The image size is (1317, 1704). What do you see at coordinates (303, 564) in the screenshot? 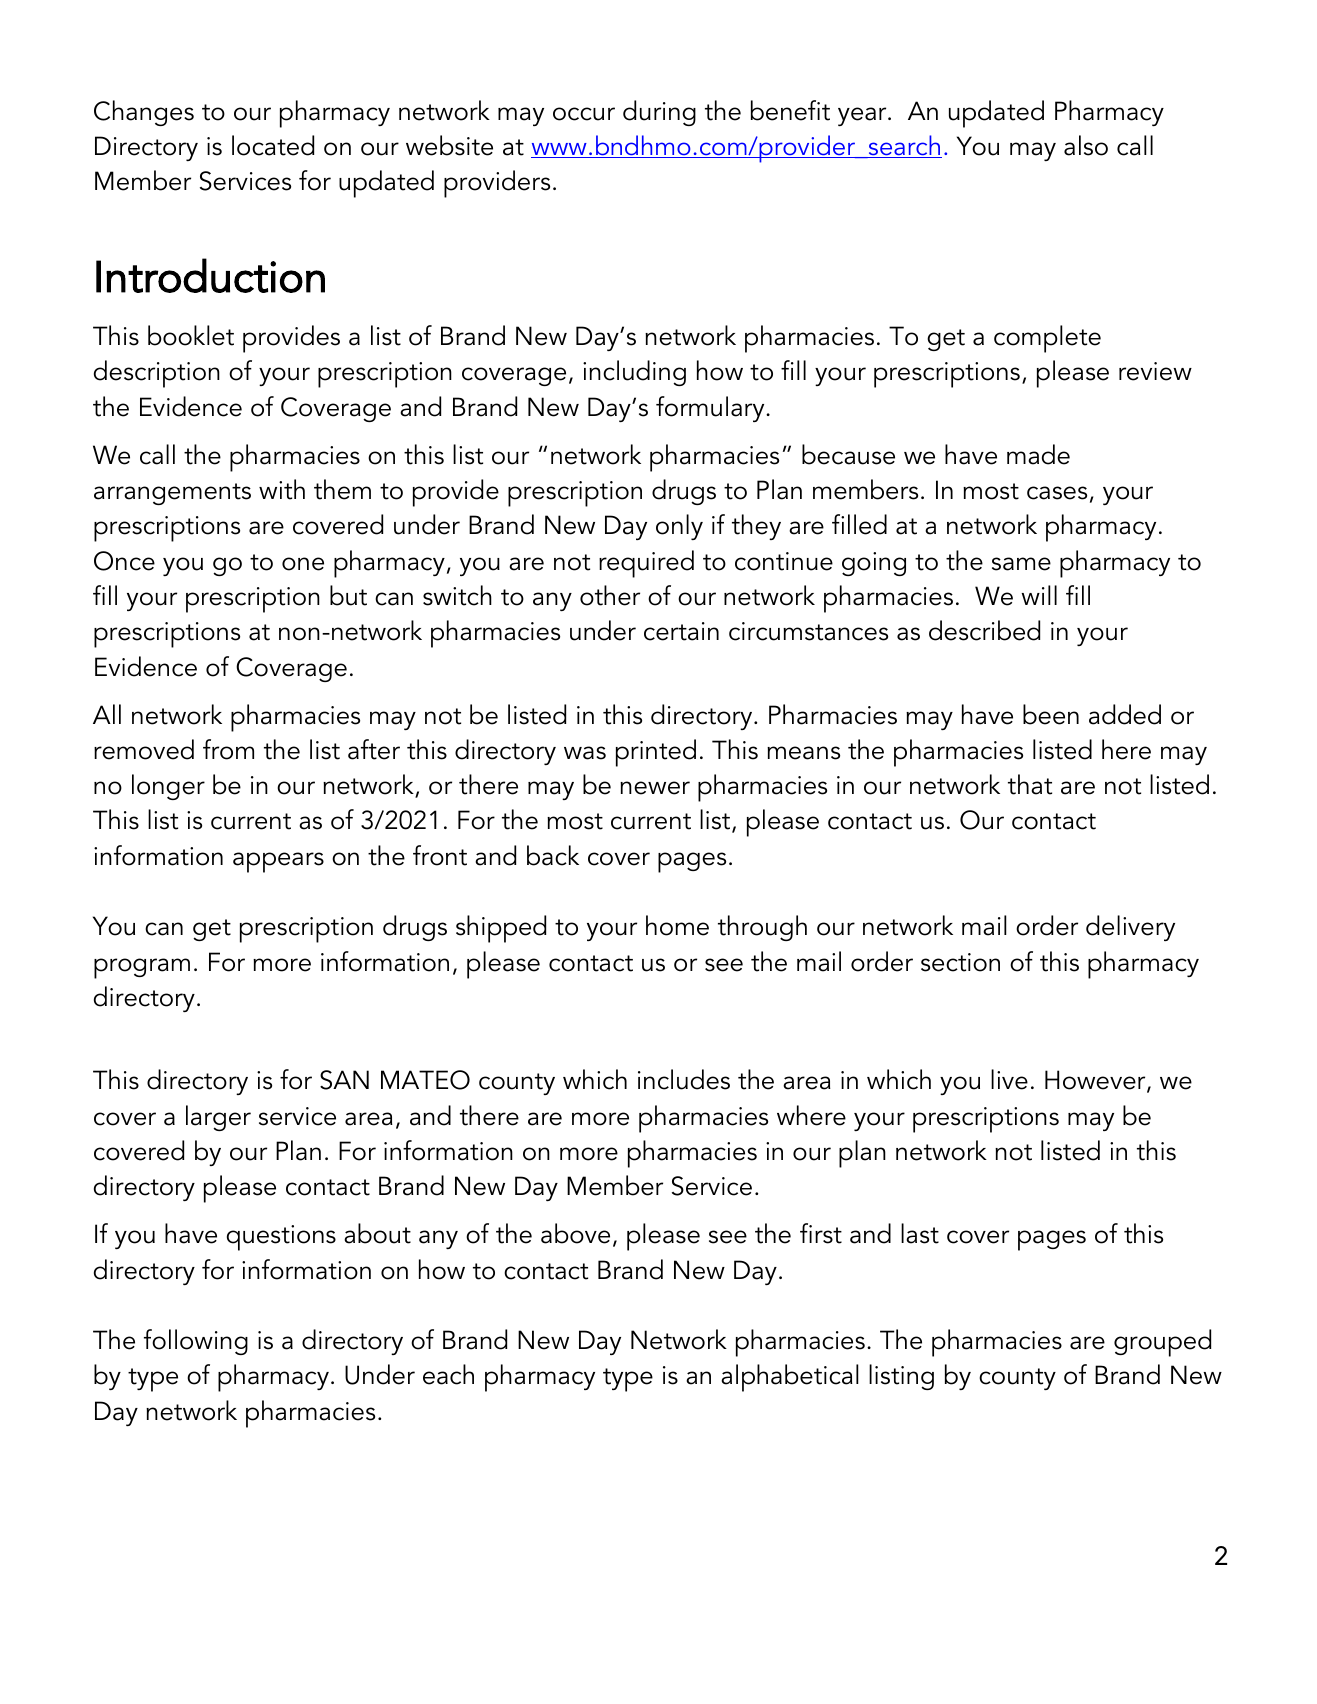
I see `one` at bounding box center [303, 564].
